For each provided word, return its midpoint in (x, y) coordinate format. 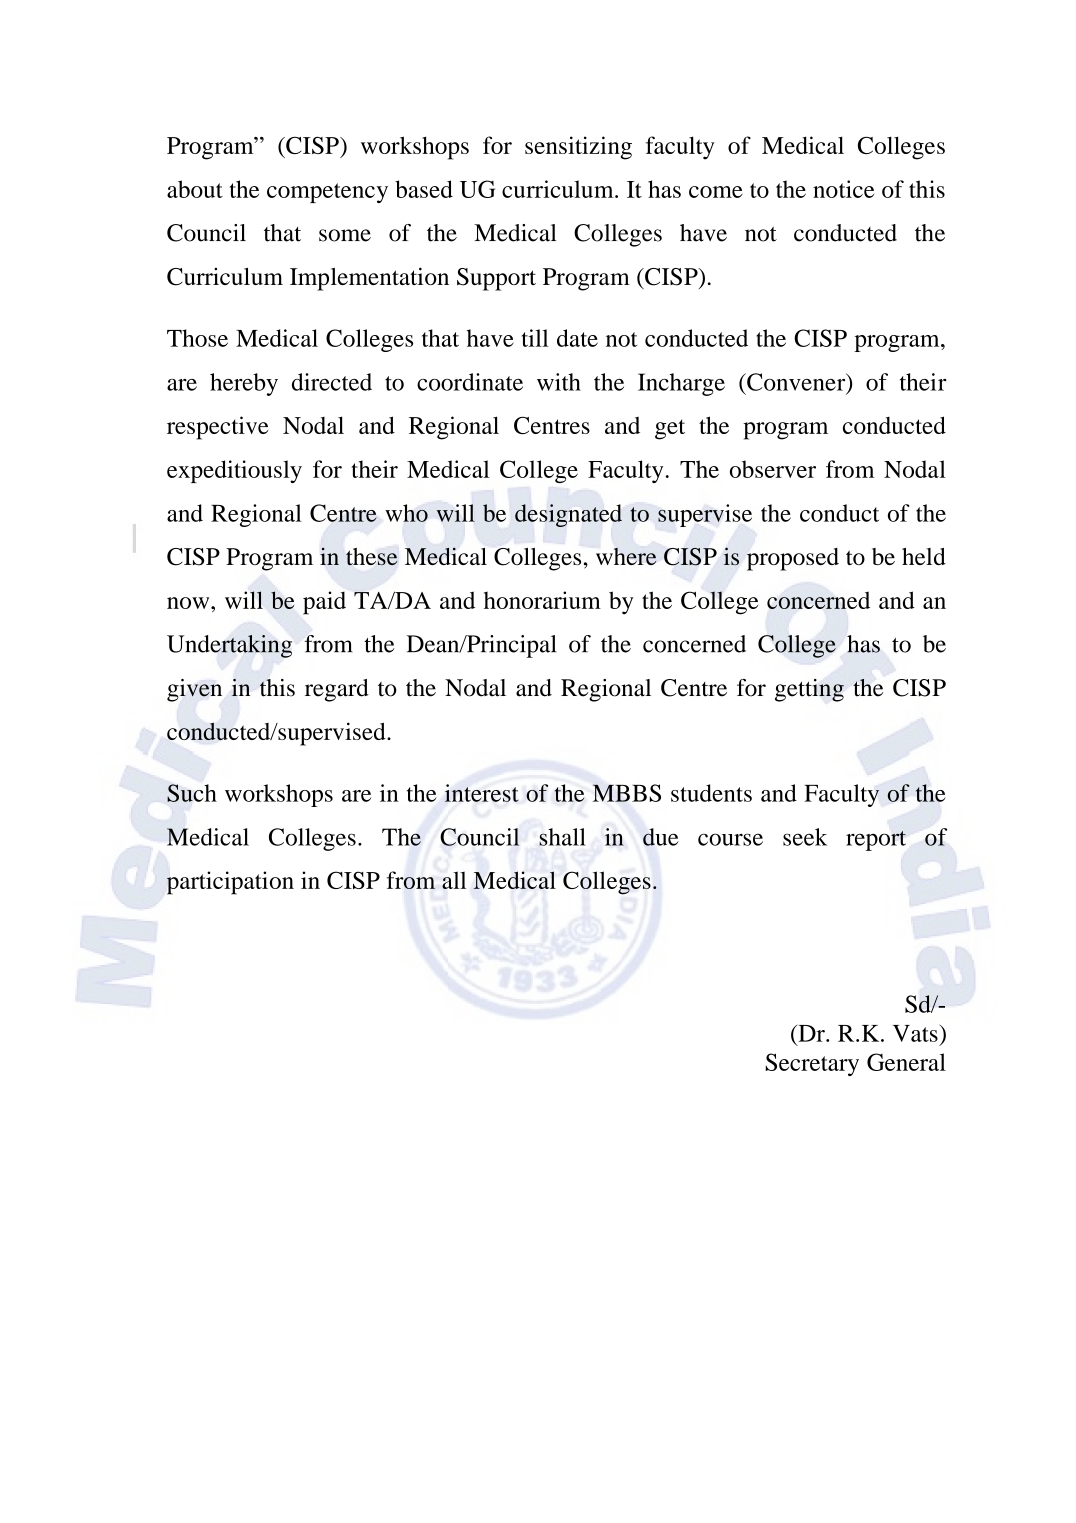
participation (230, 883)
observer (773, 469)
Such (192, 793)
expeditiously (234, 471)
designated (568, 515)
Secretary (812, 1064)
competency (327, 193)
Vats (915, 1033)
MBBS (627, 793)
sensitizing (578, 148)
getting (809, 690)
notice (843, 189)
